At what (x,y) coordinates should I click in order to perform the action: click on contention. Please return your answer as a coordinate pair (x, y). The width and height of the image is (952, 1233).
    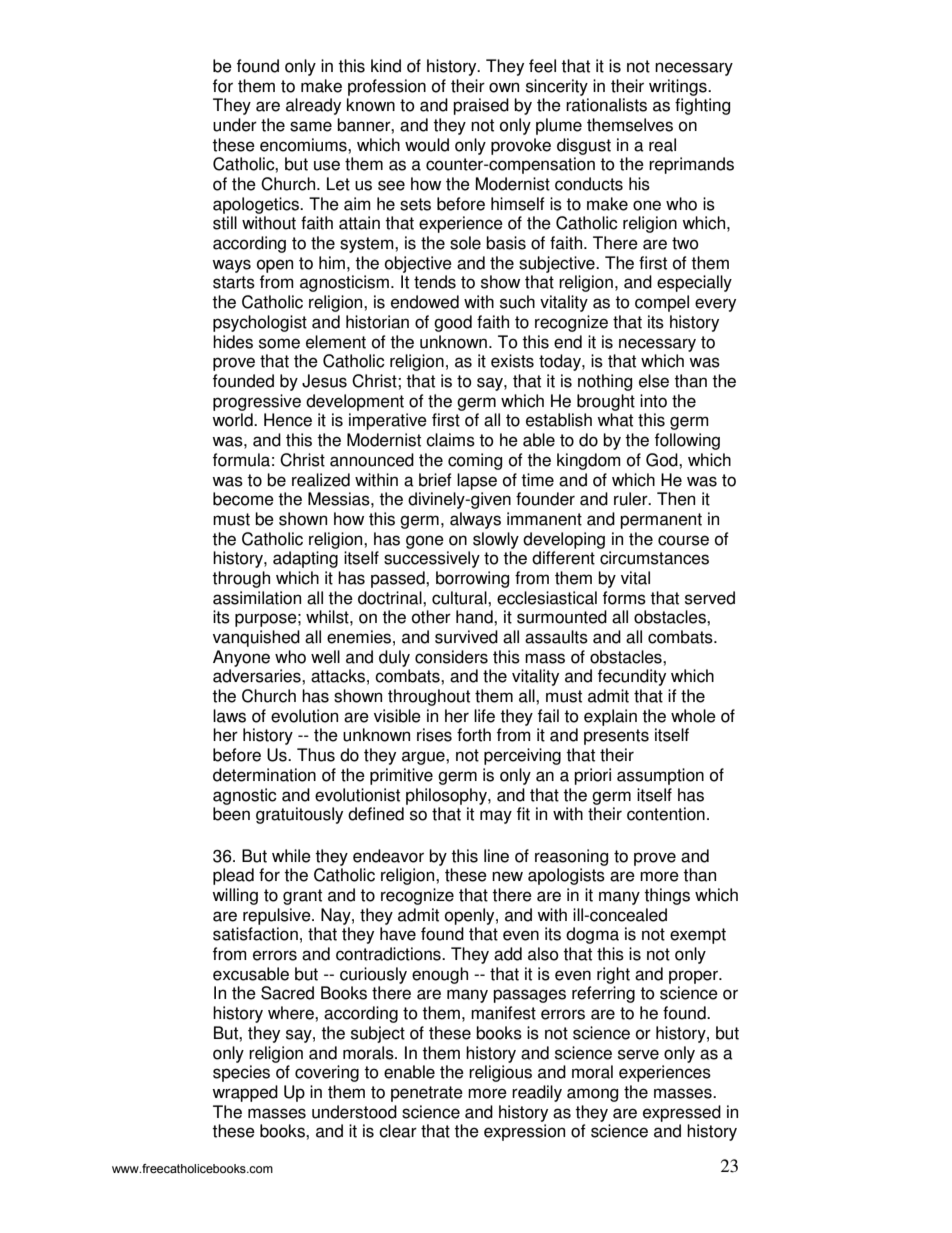
    Looking at the image, I should click on (666, 814).
